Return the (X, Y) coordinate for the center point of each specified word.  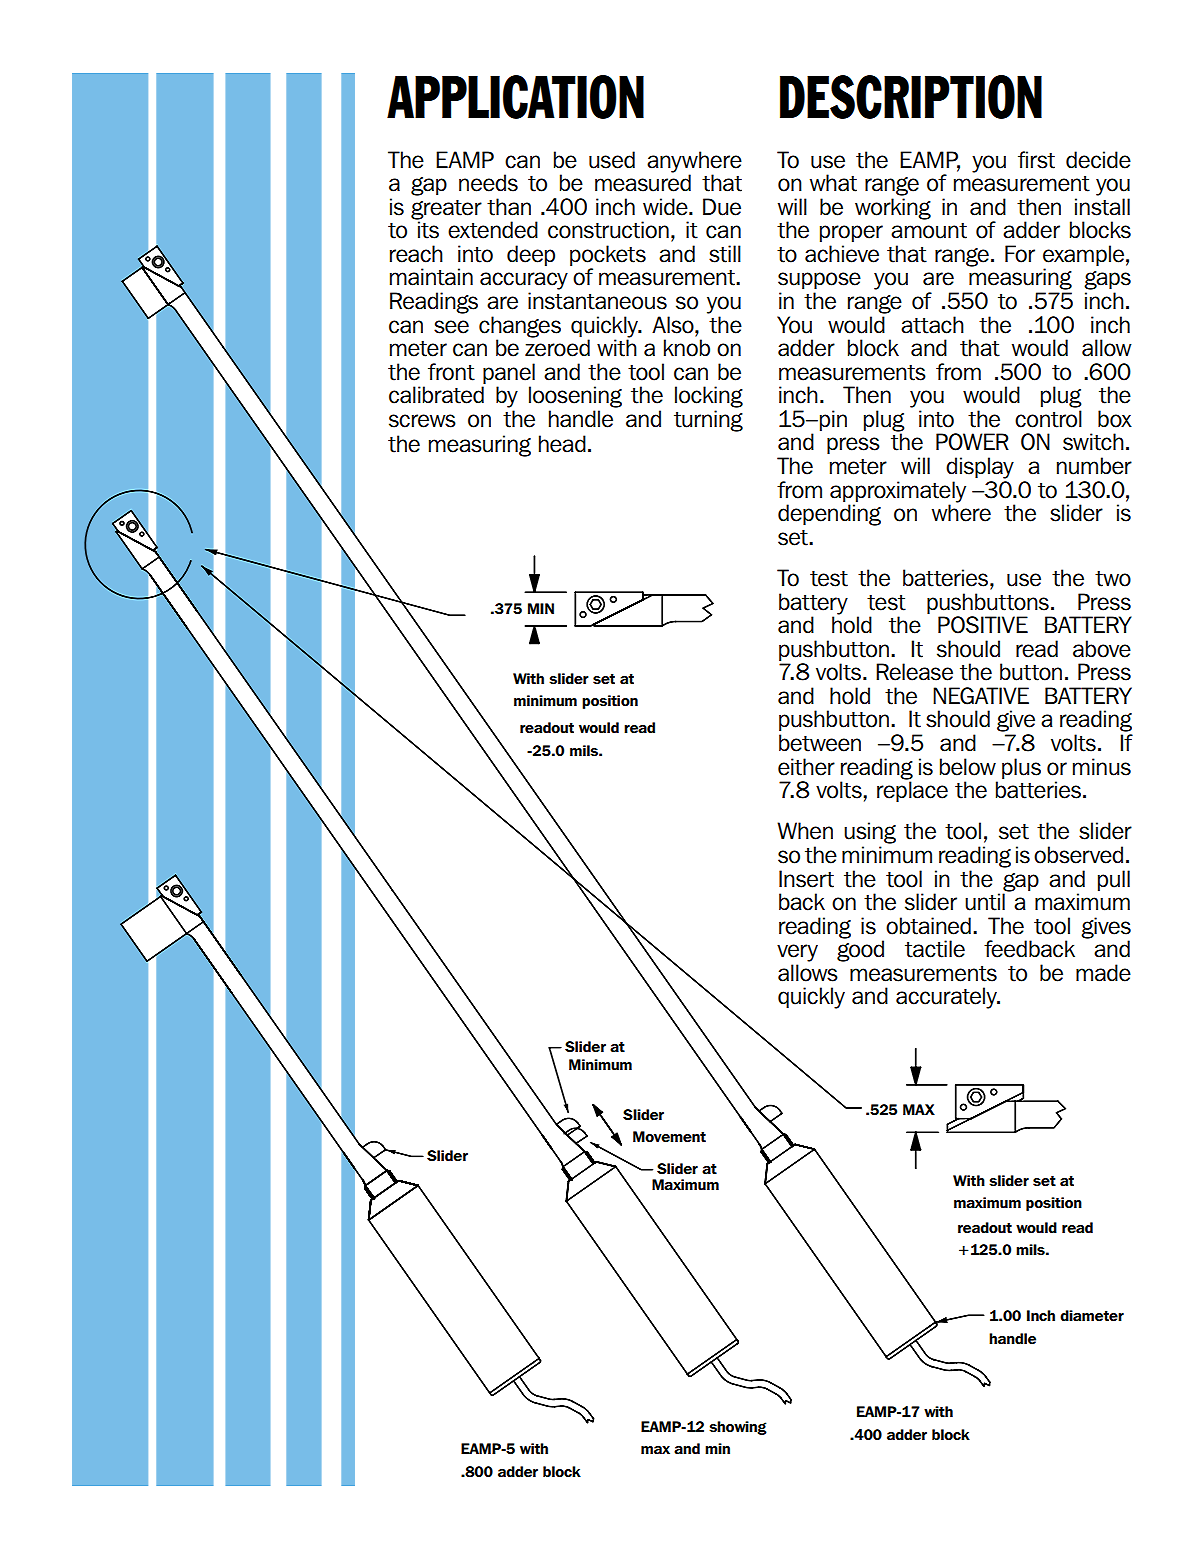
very (797, 953)
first (1036, 160)
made (1103, 973)
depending (829, 514)
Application (515, 97)
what (833, 183)
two (1113, 579)
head (562, 444)
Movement (669, 1137)
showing (738, 1428)
